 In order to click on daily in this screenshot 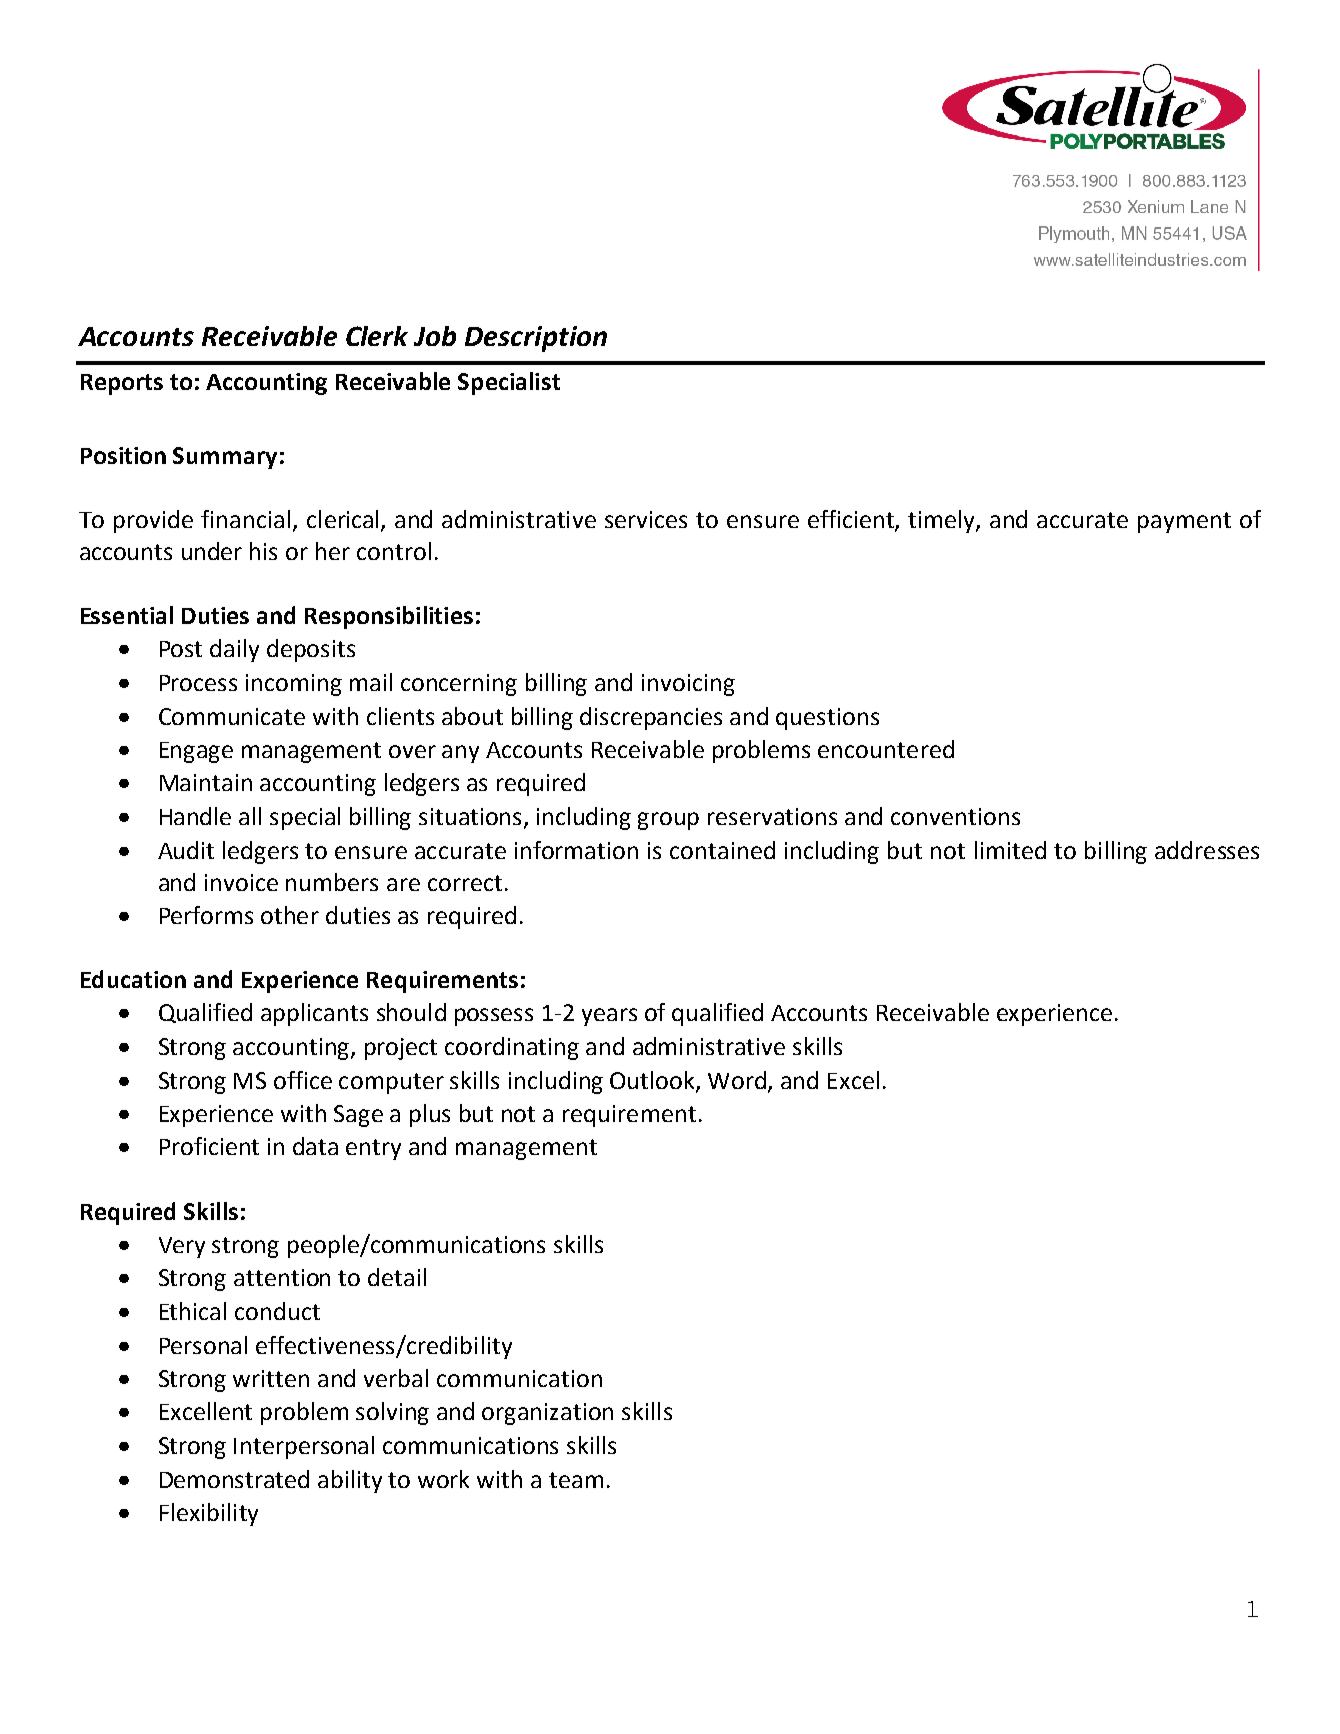, I will do `click(234, 650)`.
